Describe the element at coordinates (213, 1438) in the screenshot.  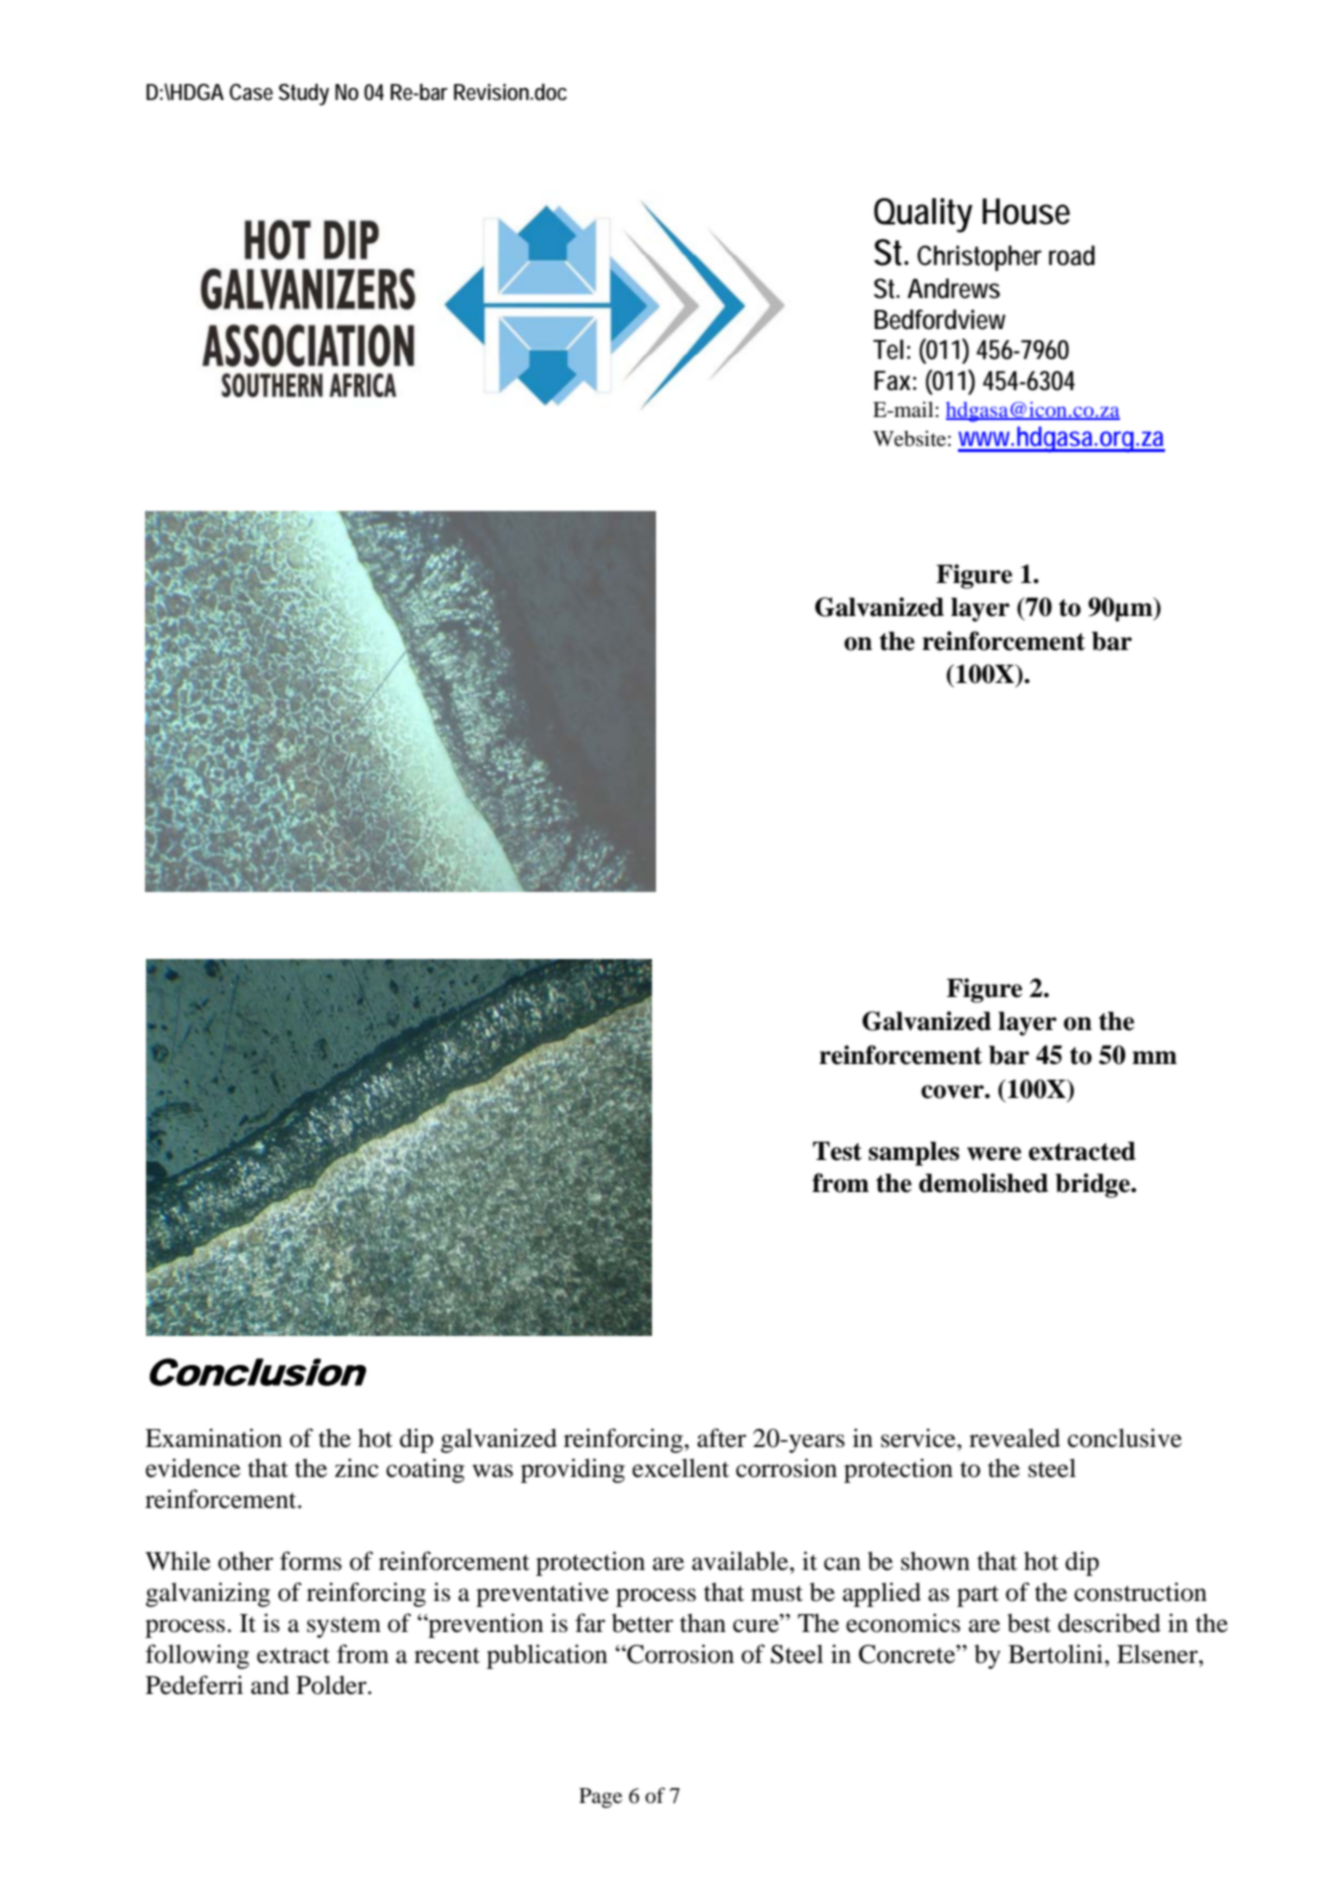
I see `Examination` at that location.
